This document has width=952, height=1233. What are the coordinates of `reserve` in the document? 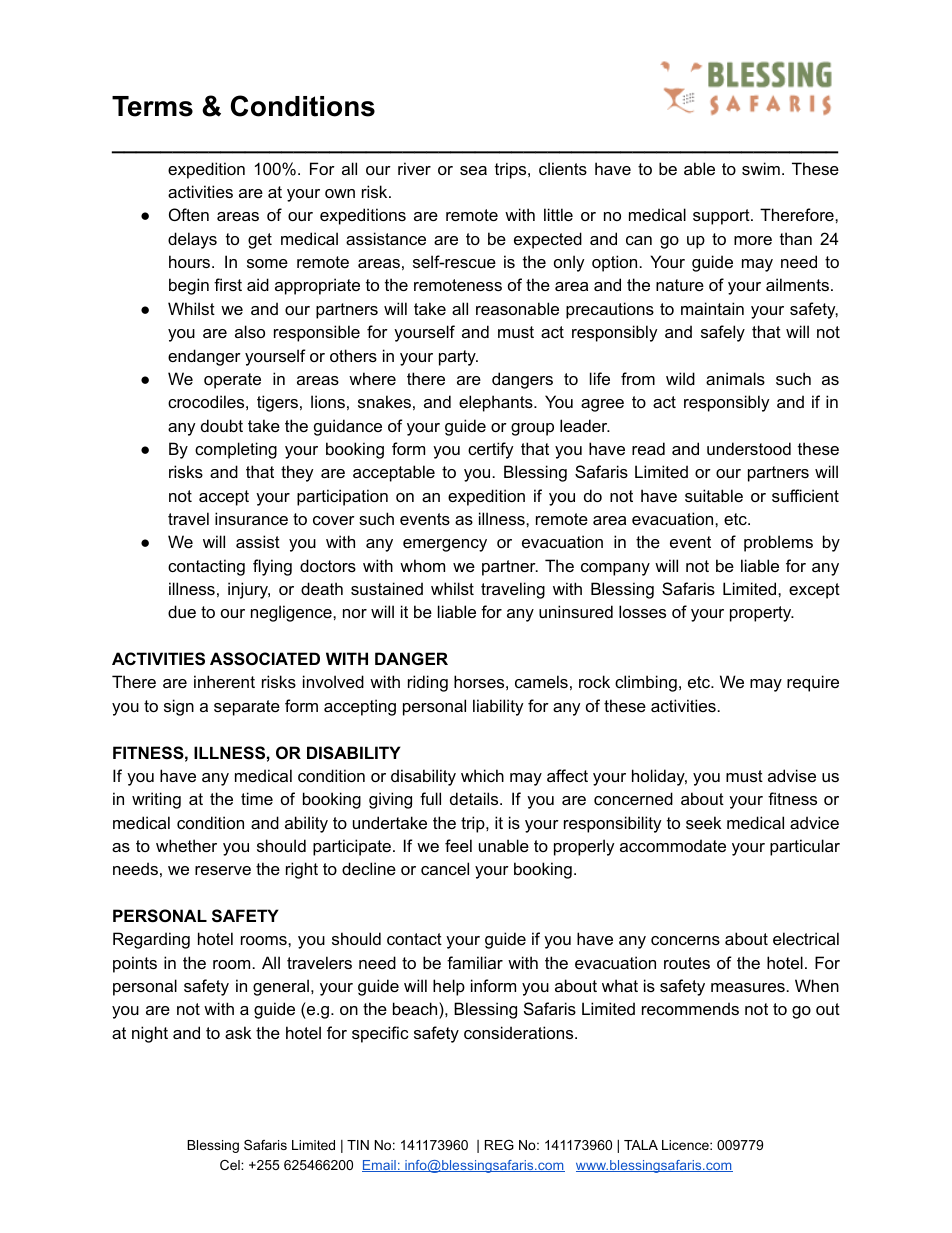 It's located at (223, 870).
